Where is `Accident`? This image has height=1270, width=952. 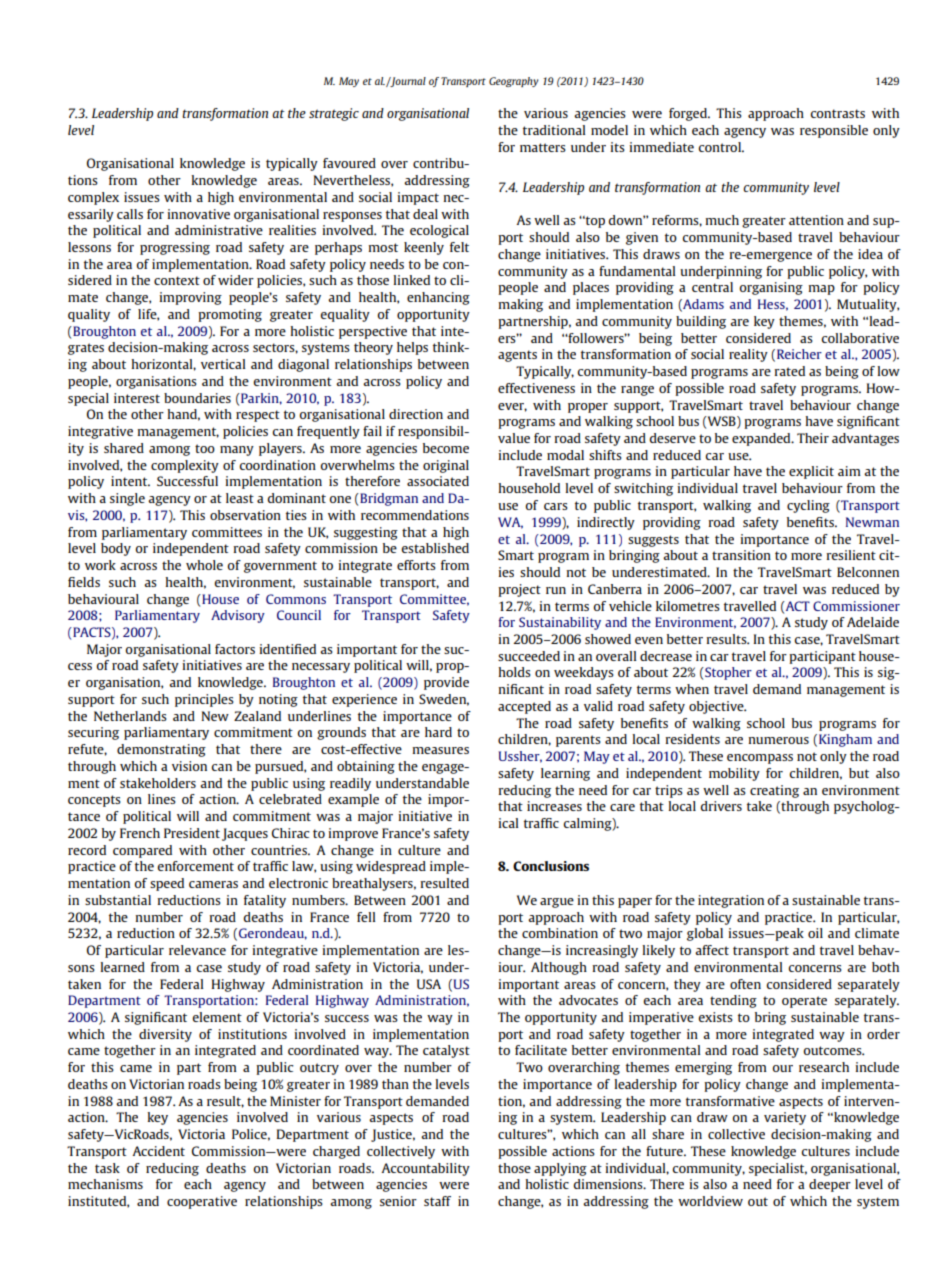 Accident is located at coordinates (158, 1151).
